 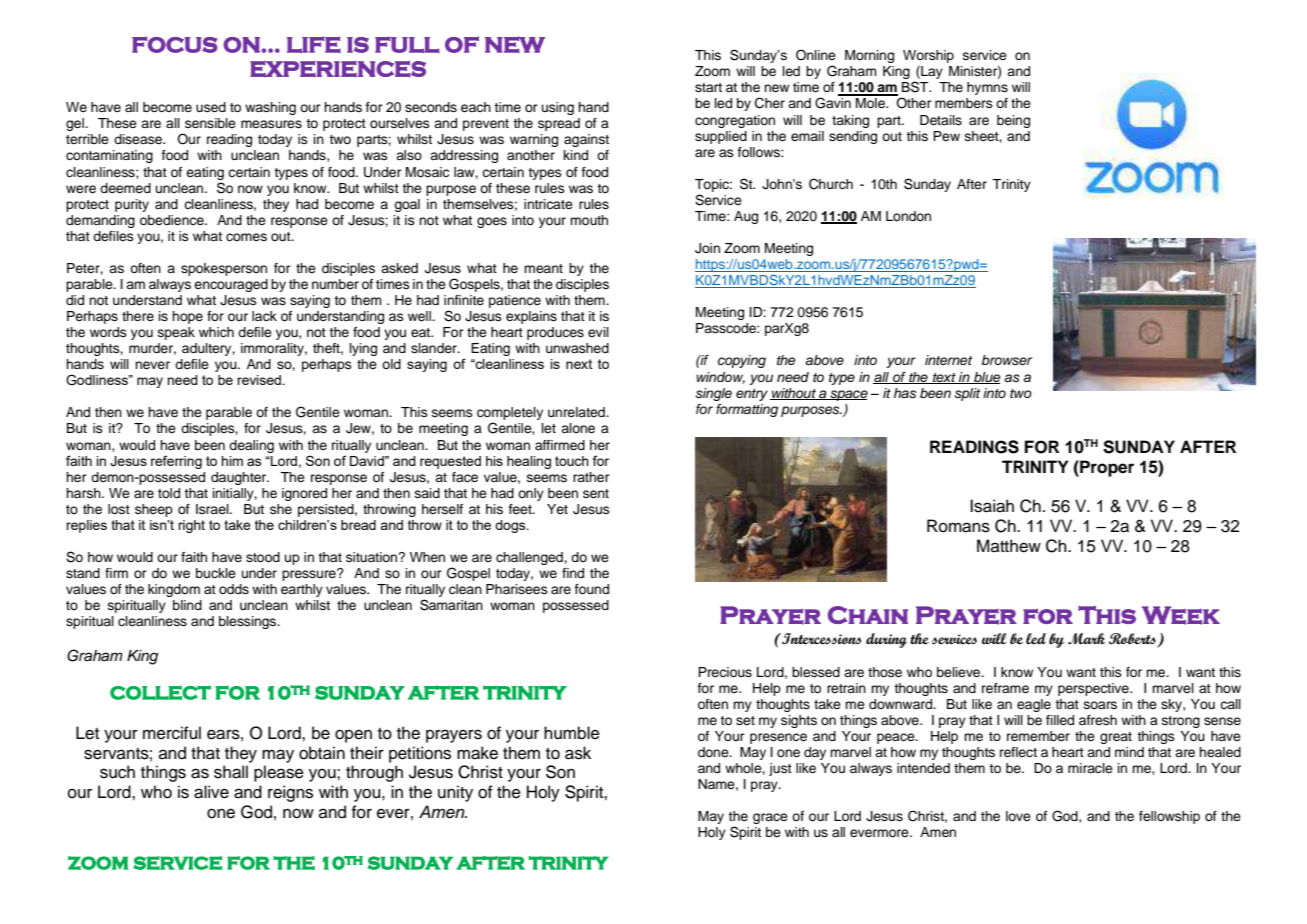 I want to click on split, so click(x=967, y=394).
